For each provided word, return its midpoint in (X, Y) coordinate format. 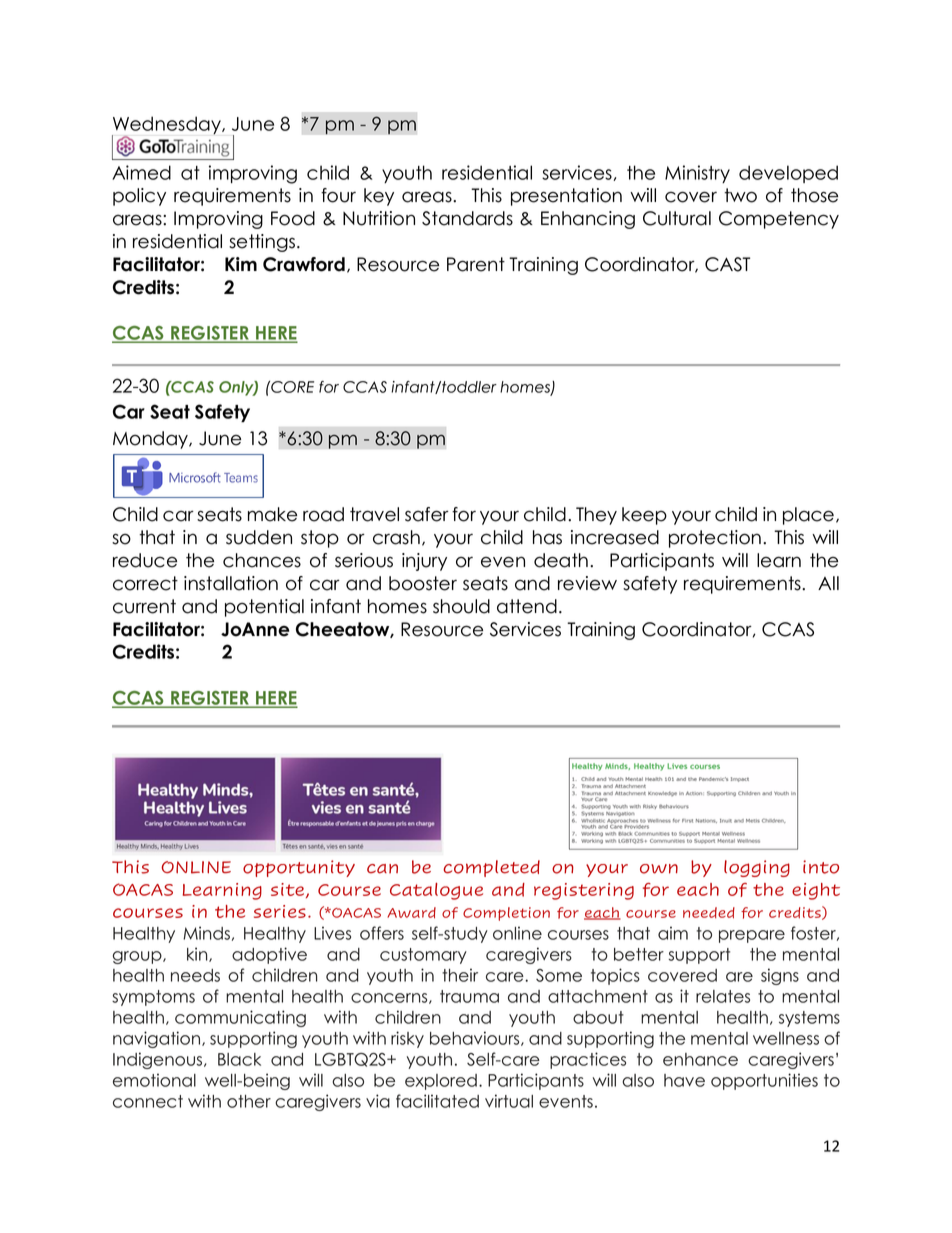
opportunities (764, 1081)
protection (715, 539)
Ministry (697, 174)
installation (231, 583)
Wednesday (167, 126)
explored (441, 1082)
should (461, 606)
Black (239, 1059)
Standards (467, 218)
